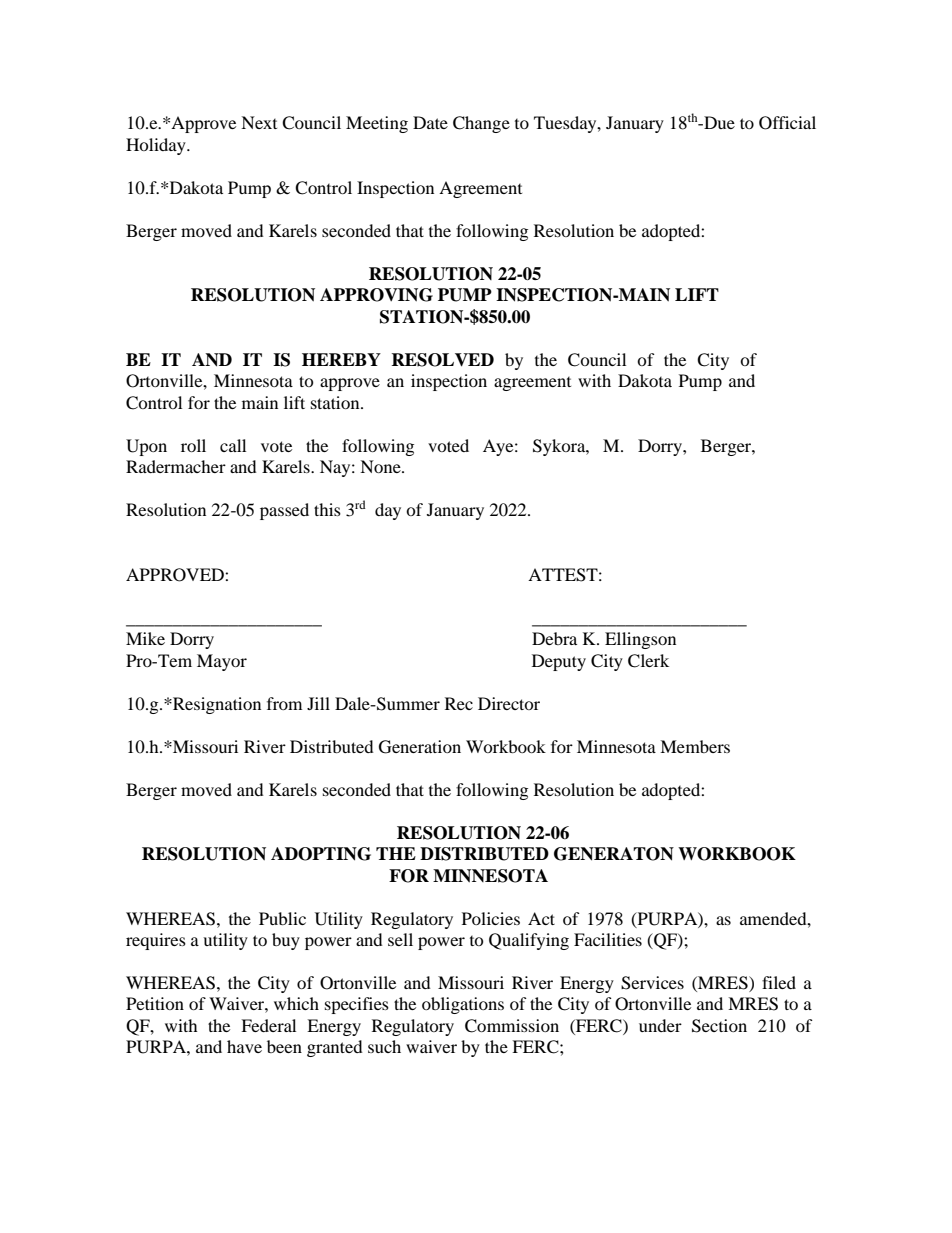  What do you see at coordinates (718, 122) in the screenshot?
I see `Due` at bounding box center [718, 122].
